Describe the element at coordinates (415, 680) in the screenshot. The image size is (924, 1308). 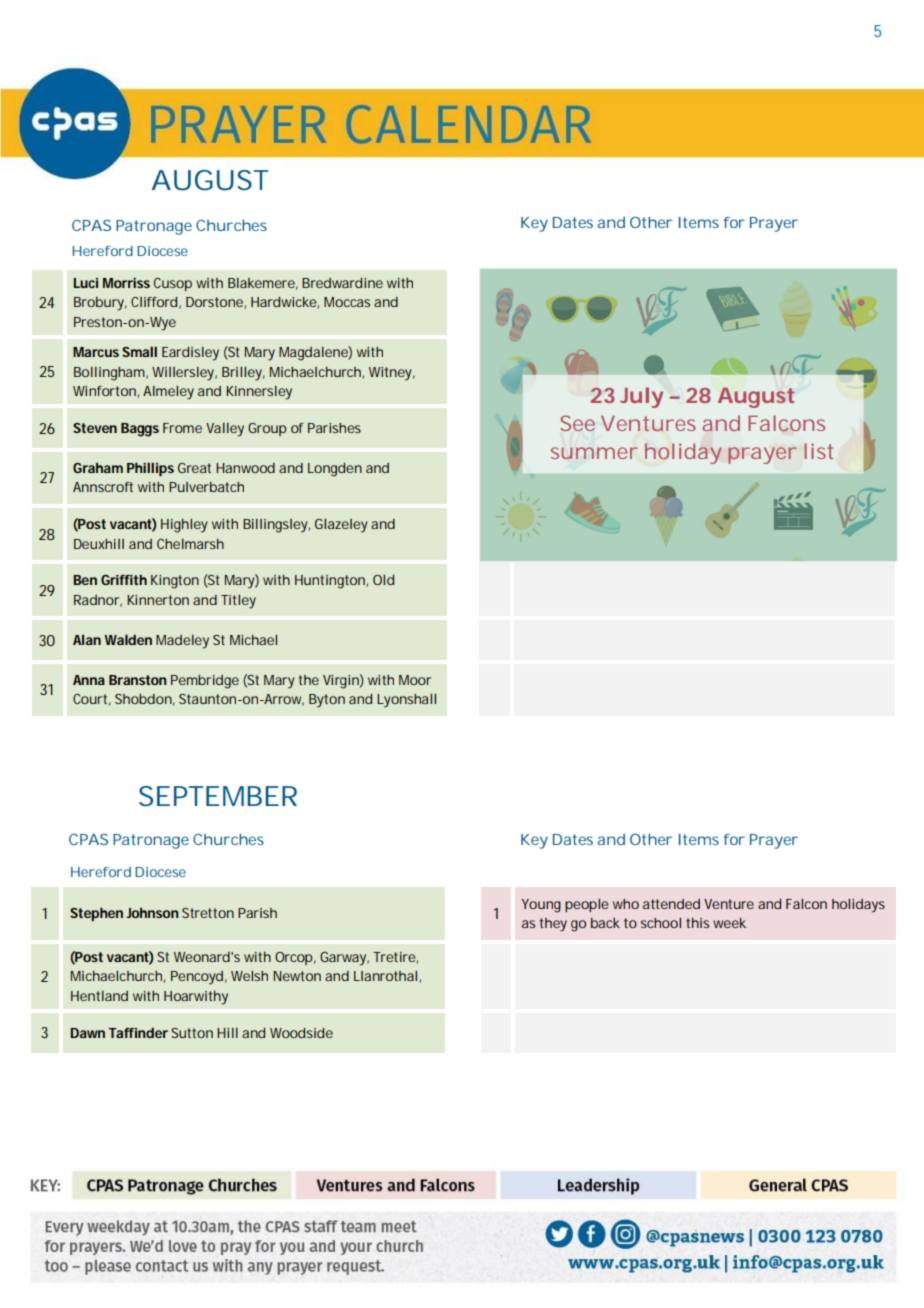
I see `Moor` at that location.
